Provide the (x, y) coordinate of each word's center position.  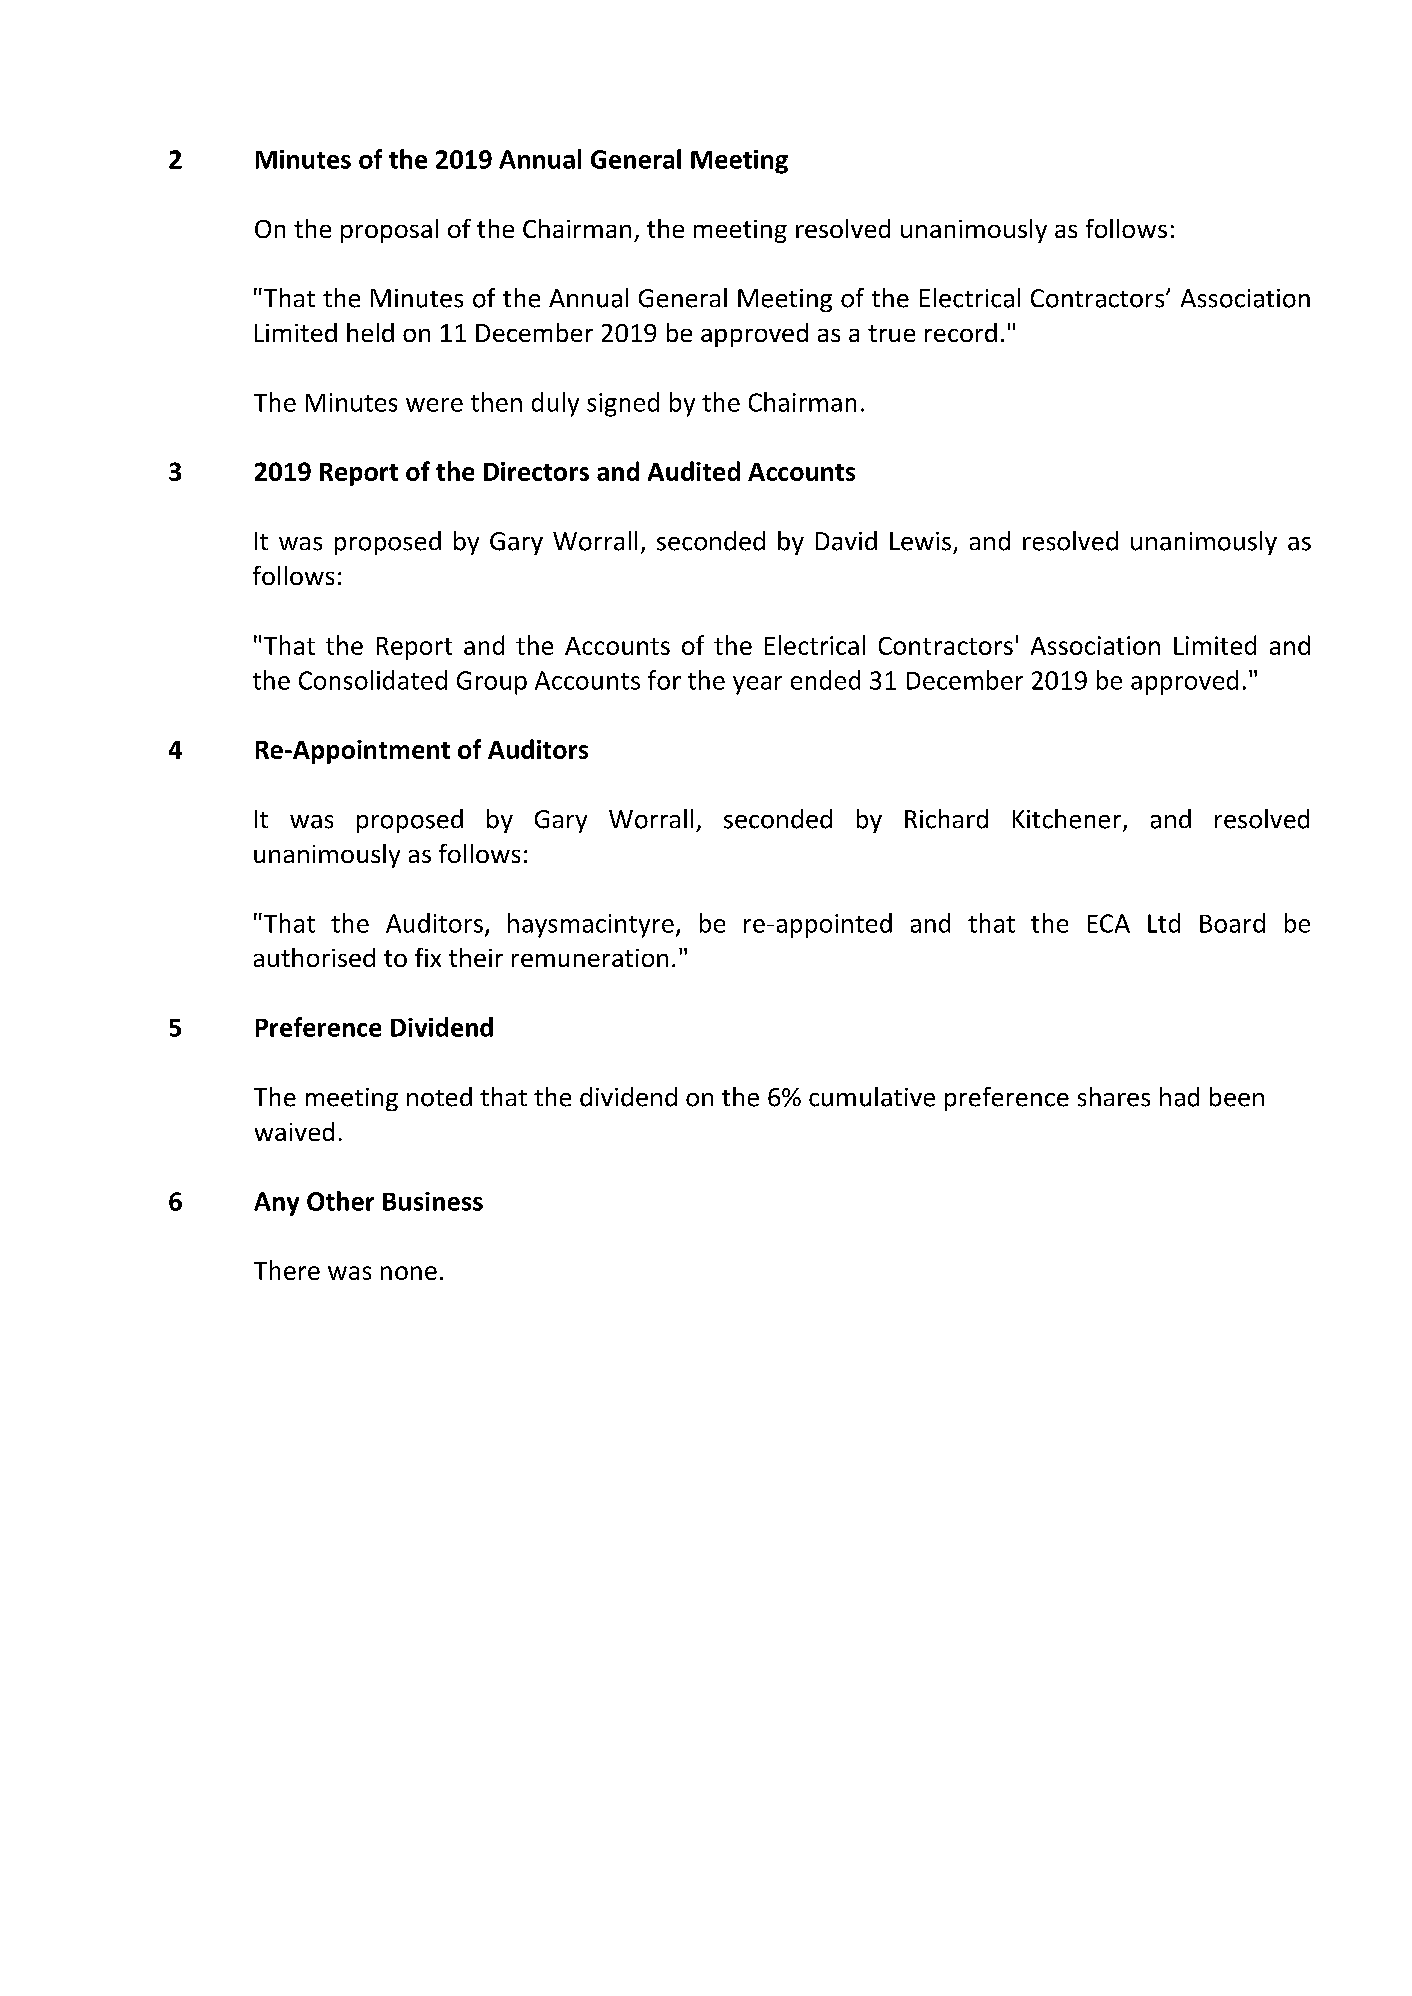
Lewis (920, 541)
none (409, 1273)
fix (428, 957)
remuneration (590, 958)
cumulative (872, 1097)
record (961, 332)
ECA (1109, 923)
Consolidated (373, 680)
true (891, 333)
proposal (389, 231)
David (846, 541)
